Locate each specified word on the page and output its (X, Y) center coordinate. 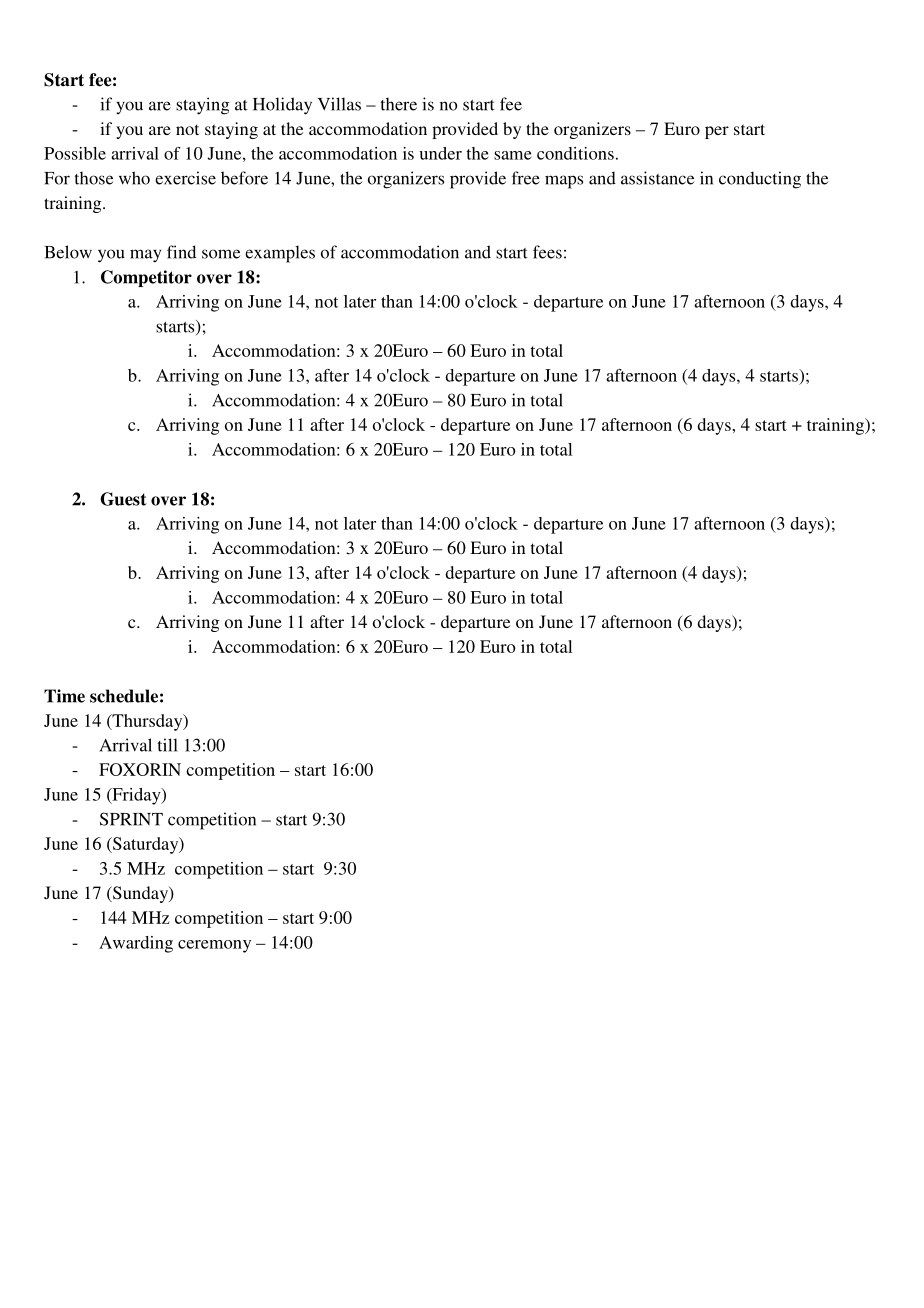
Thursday (147, 722)
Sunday (140, 894)
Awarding (136, 944)
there (399, 104)
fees (547, 252)
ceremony (214, 946)
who (134, 178)
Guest (123, 499)
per (717, 132)
